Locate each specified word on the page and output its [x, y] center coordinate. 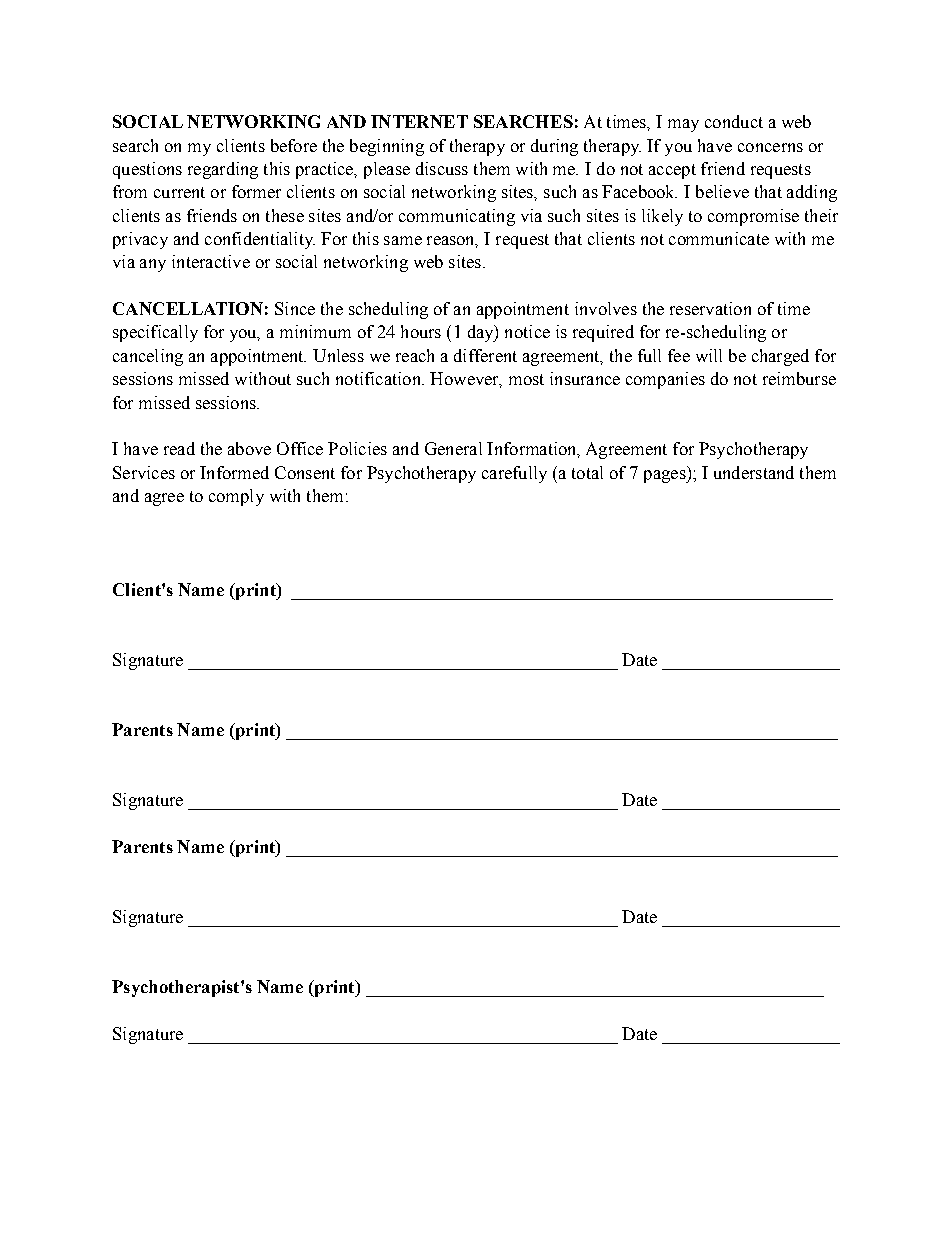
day [482, 333]
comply [236, 497]
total [587, 472]
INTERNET [419, 121]
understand [754, 472]
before [294, 145]
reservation [710, 308]
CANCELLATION [188, 308]
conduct [734, 121]
